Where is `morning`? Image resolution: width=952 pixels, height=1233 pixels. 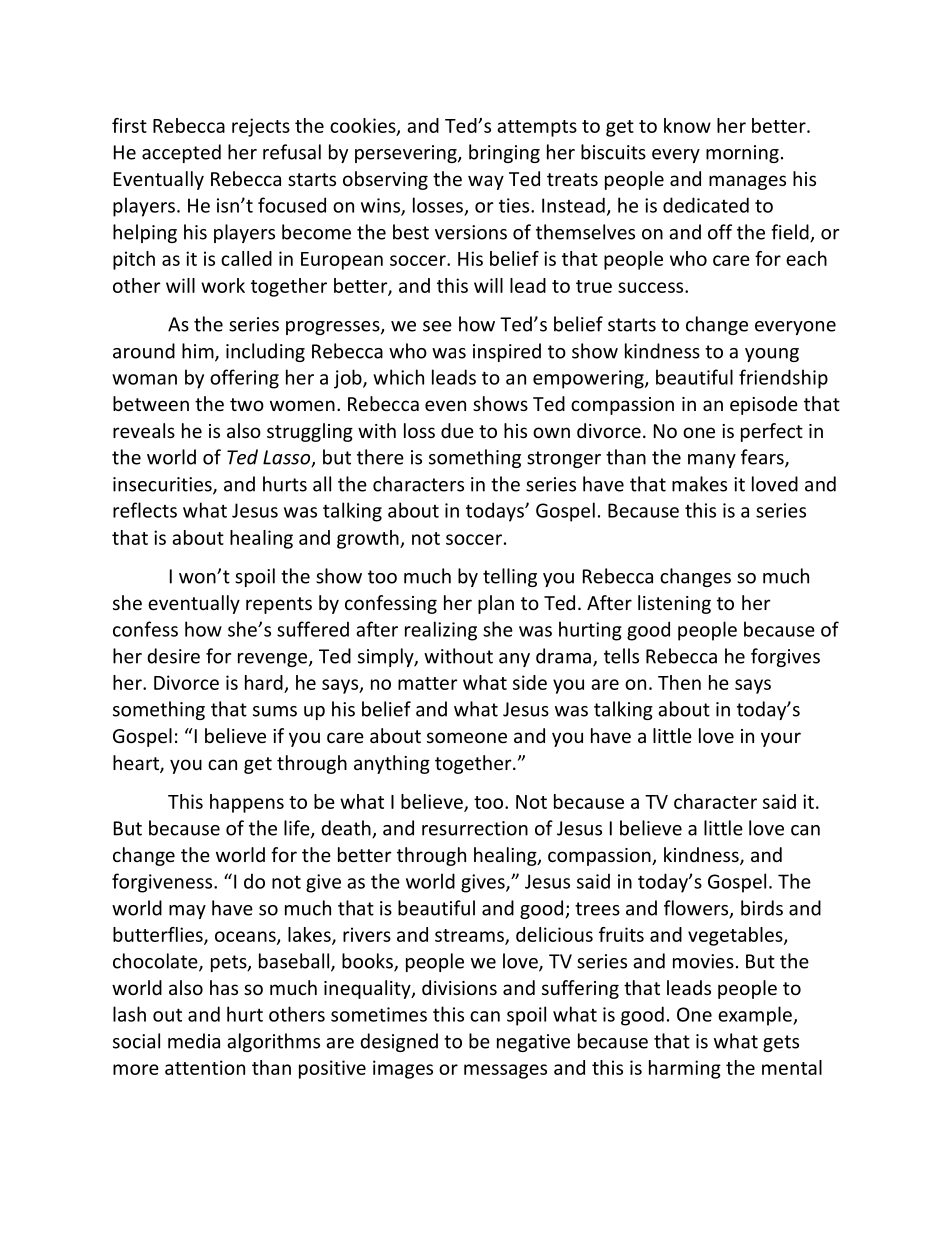
morning is located at coordinates (742, 154).
